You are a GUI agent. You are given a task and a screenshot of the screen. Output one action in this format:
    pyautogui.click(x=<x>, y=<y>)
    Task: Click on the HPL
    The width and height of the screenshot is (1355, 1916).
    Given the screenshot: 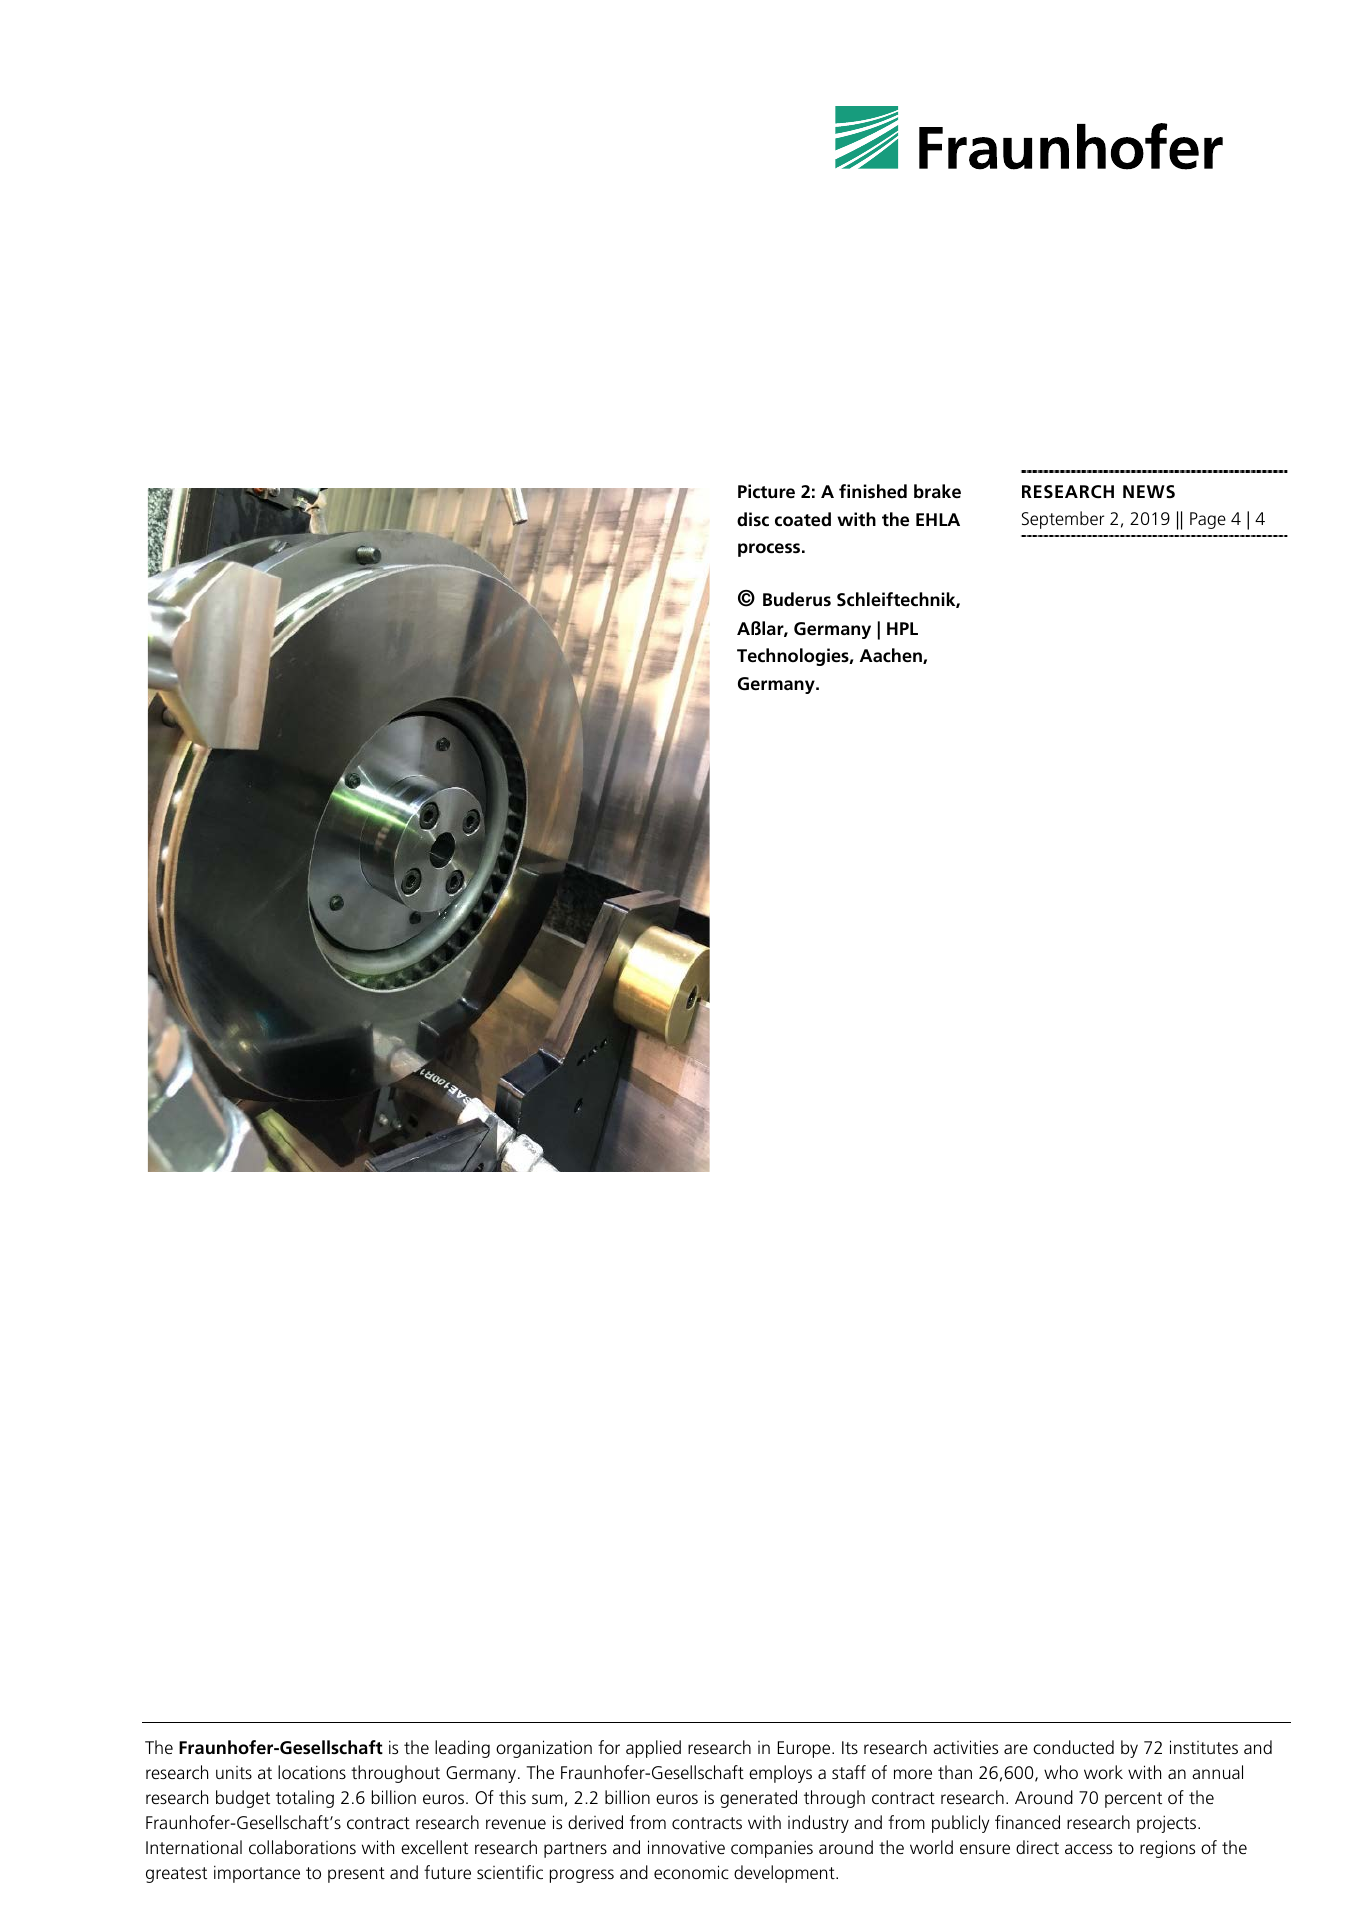 What is the action you would take?
    pyautogui.click(x=902, y=628)
